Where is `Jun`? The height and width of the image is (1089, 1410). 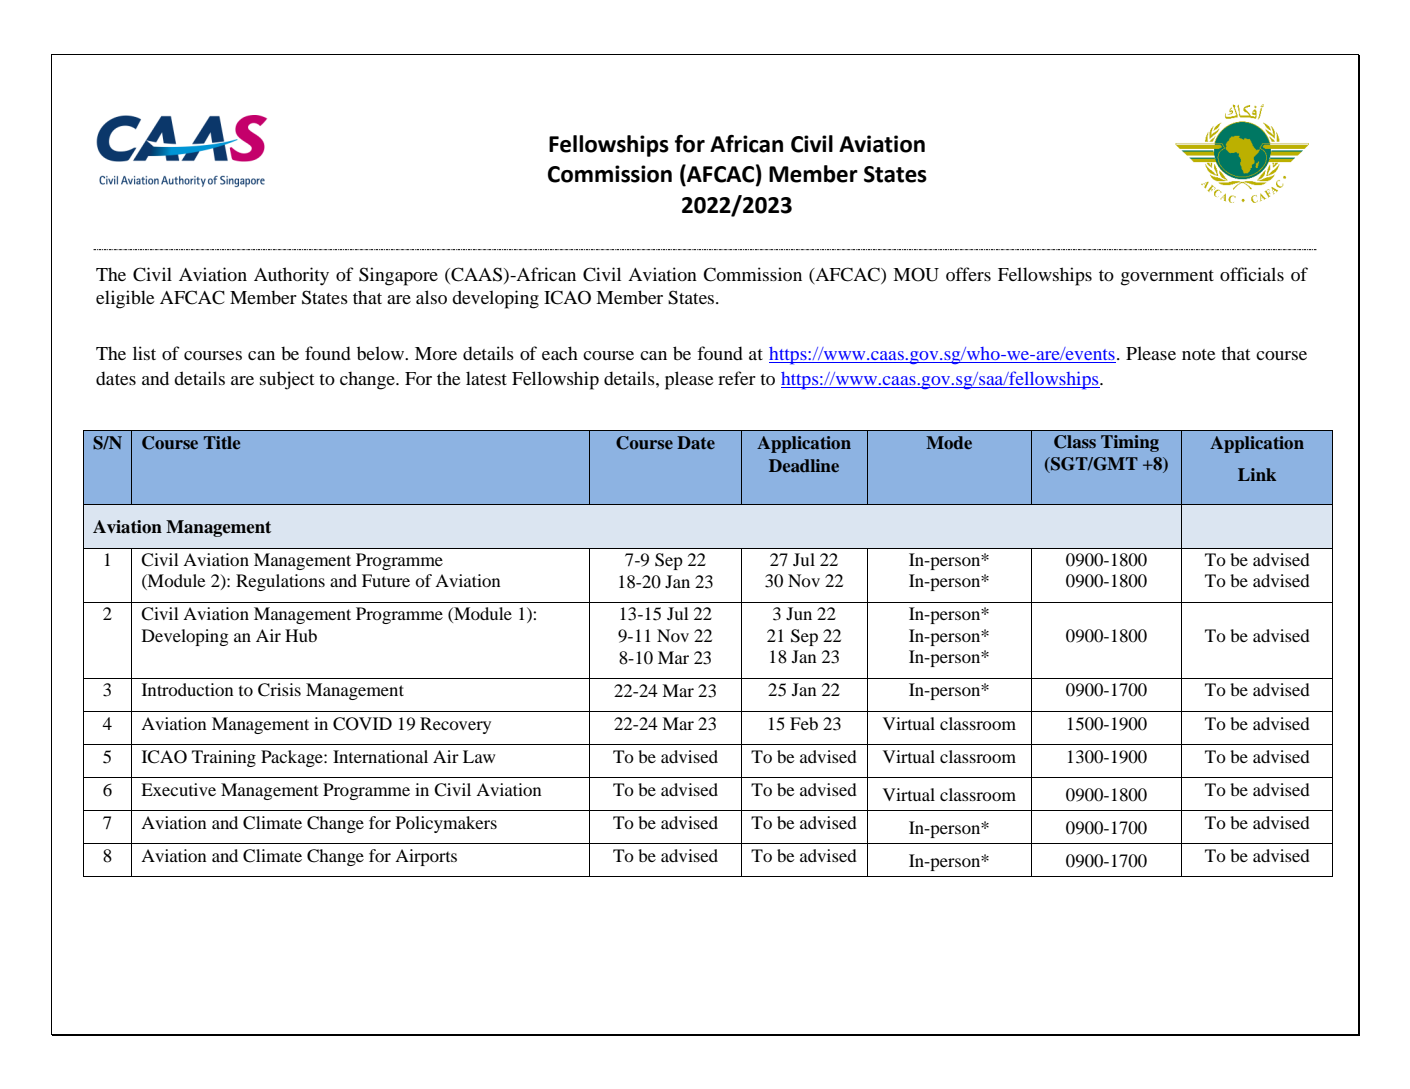 Jun is located at coordinates (799, 613).
